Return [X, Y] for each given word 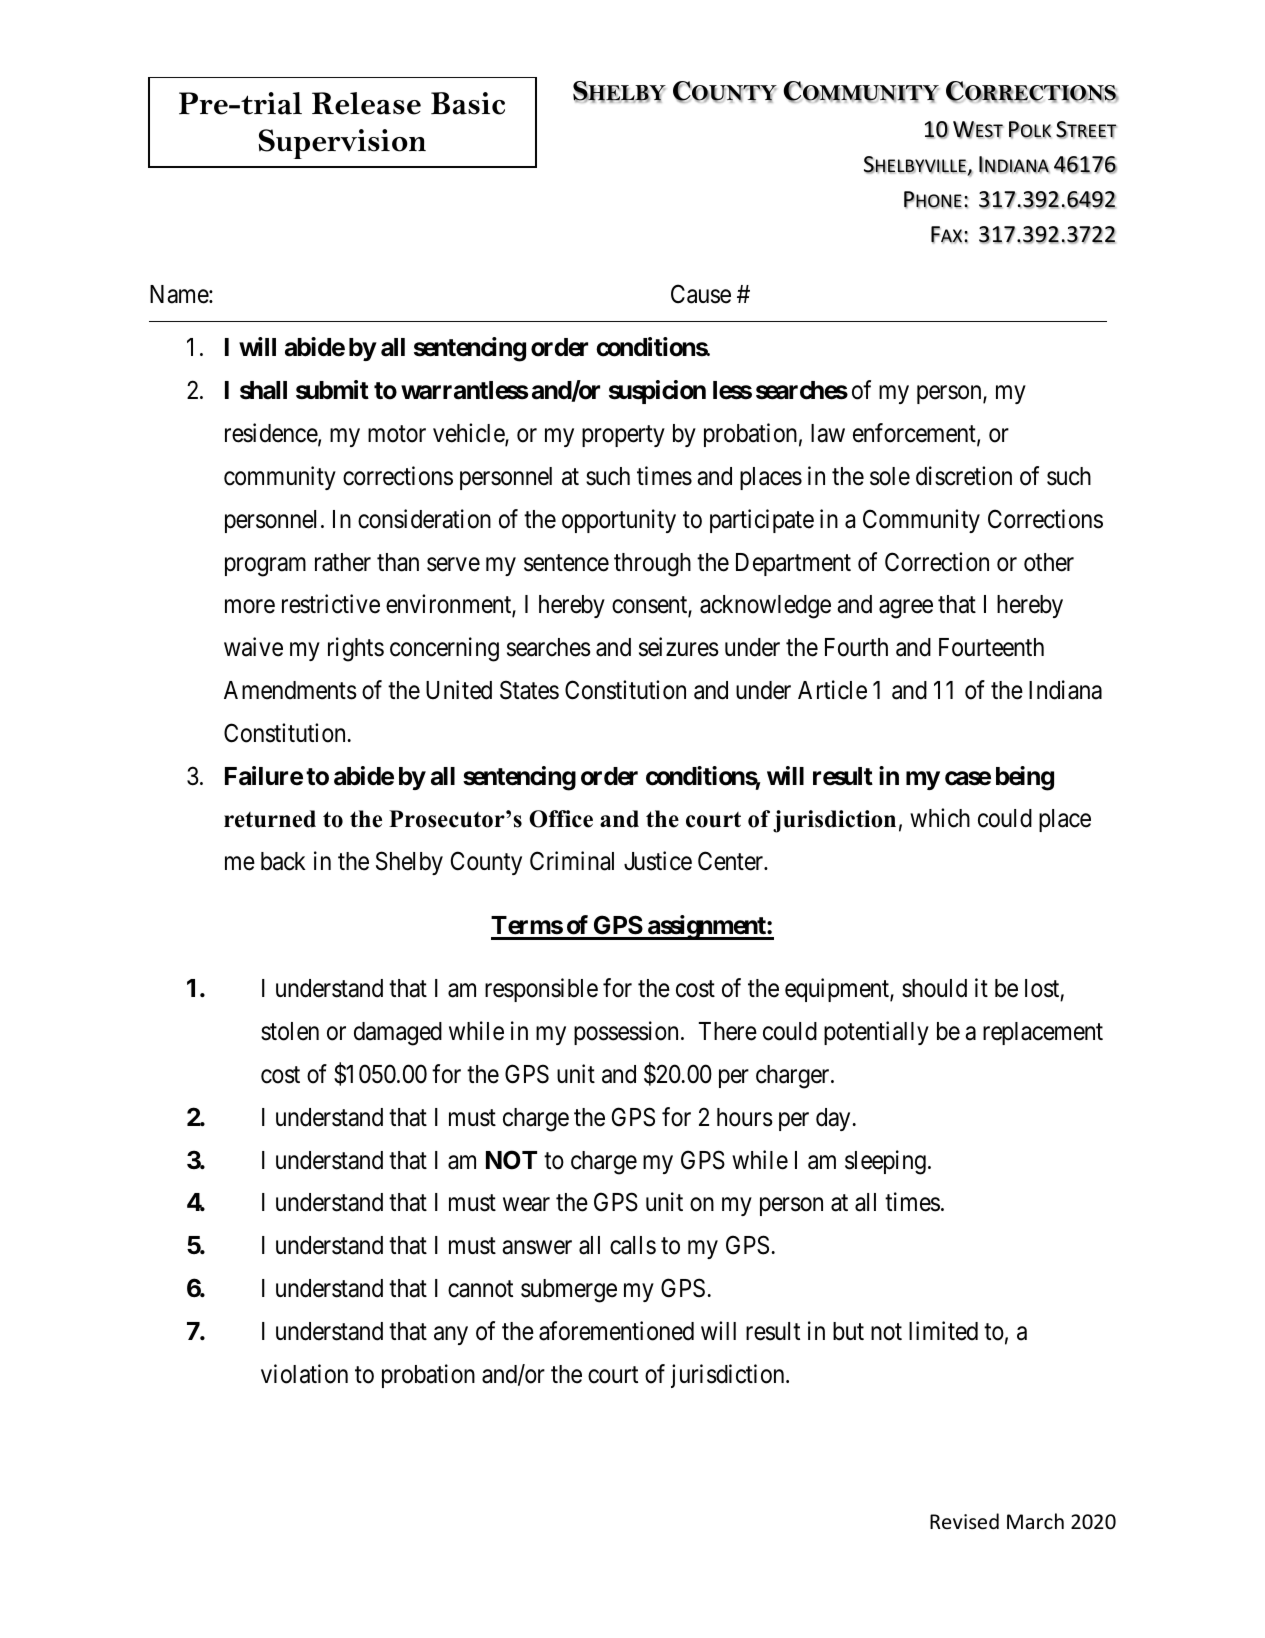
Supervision [342, 144]
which [940, 818]
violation [304, 1374]
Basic [468, 103]
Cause [701, 294]
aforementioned [616, 1331]
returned [270, 819]
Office [561, 819]
